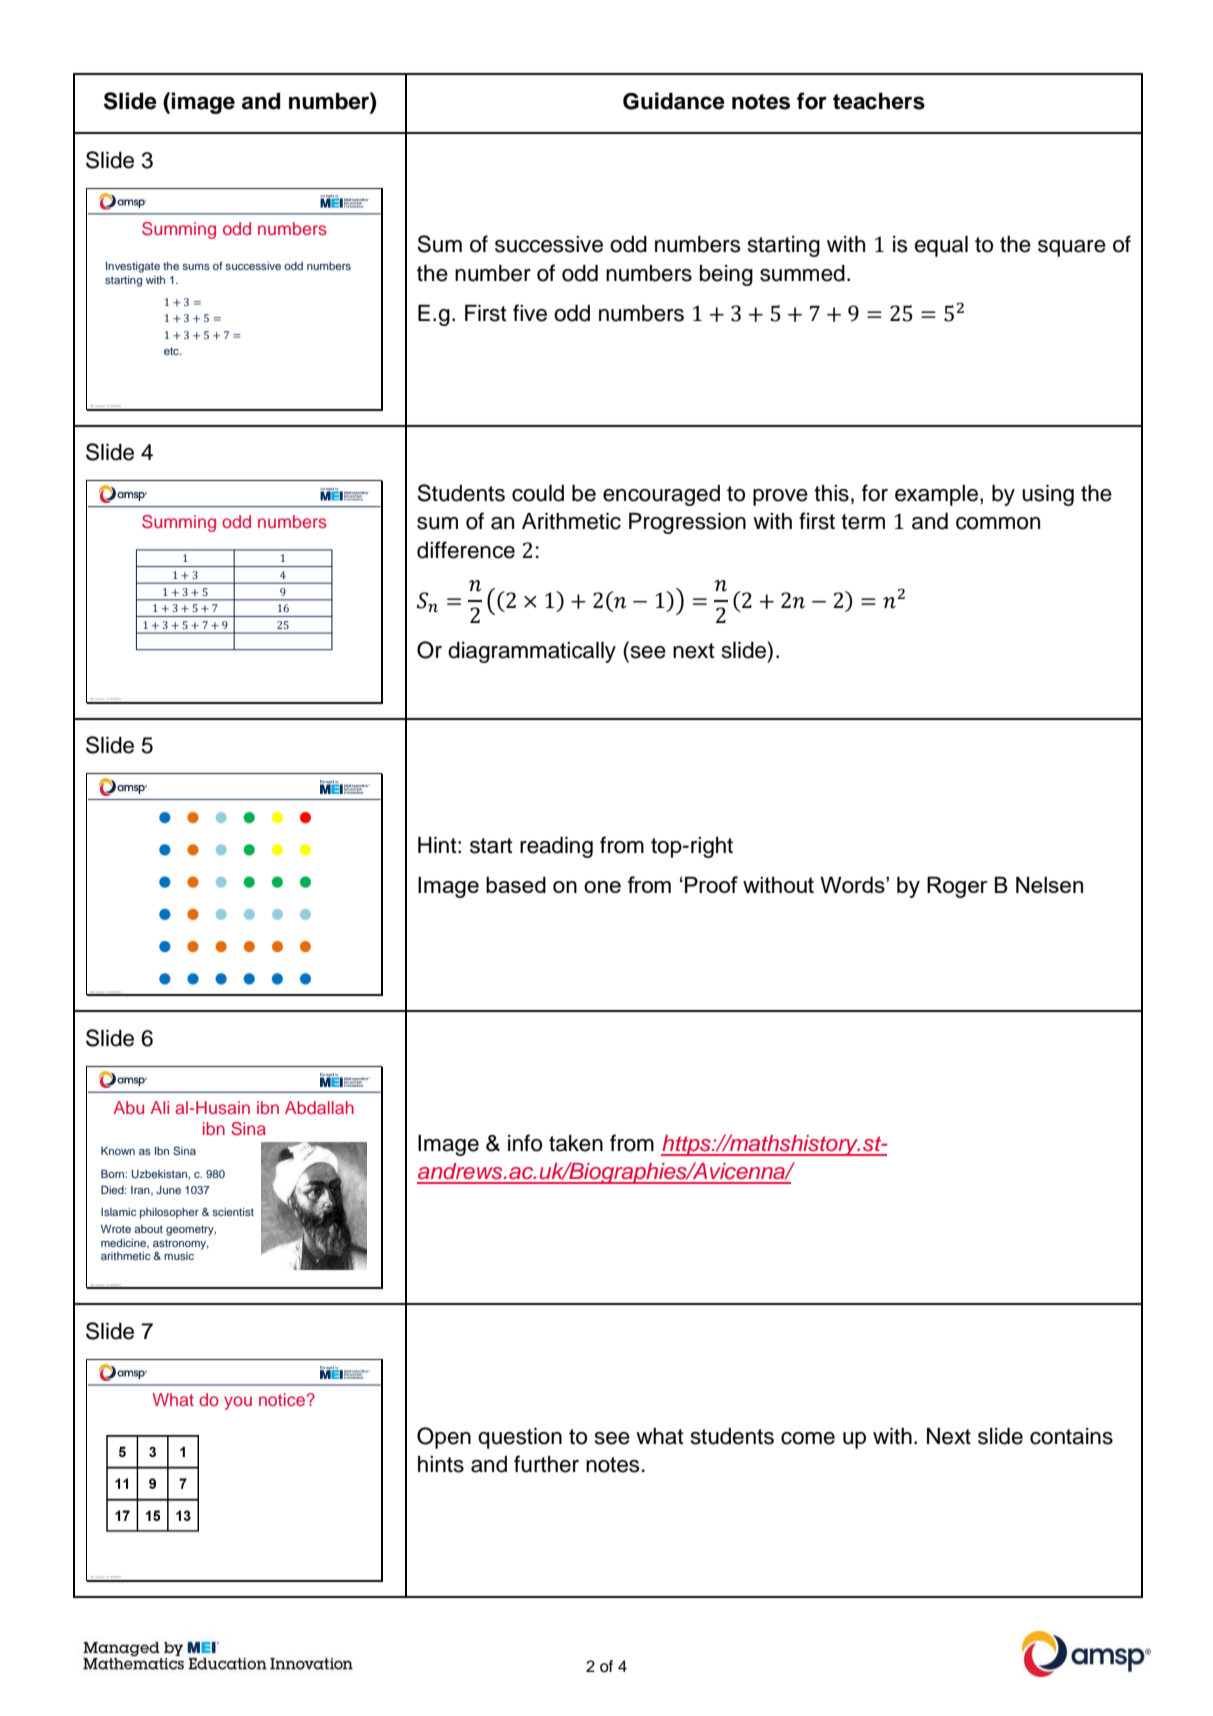 The height and width of the document is (1716, 1213). Describe the element at coordinates (674, 101) in the document. I see `Guidance` at that location.
